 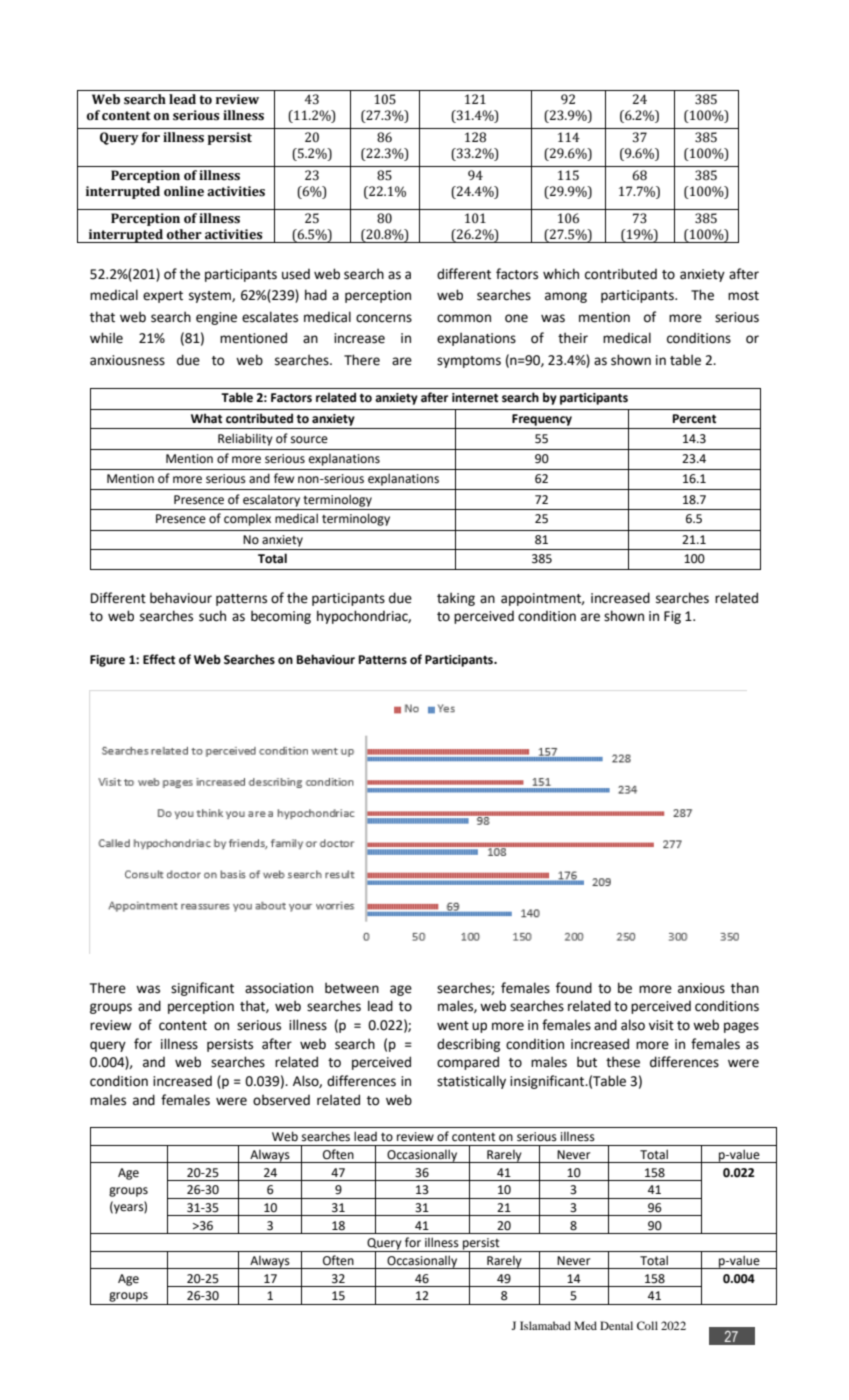 What do you see at coordinates (545, 1325) in the document?
I see `Islamabad` at bounding box center [545, 1325].
